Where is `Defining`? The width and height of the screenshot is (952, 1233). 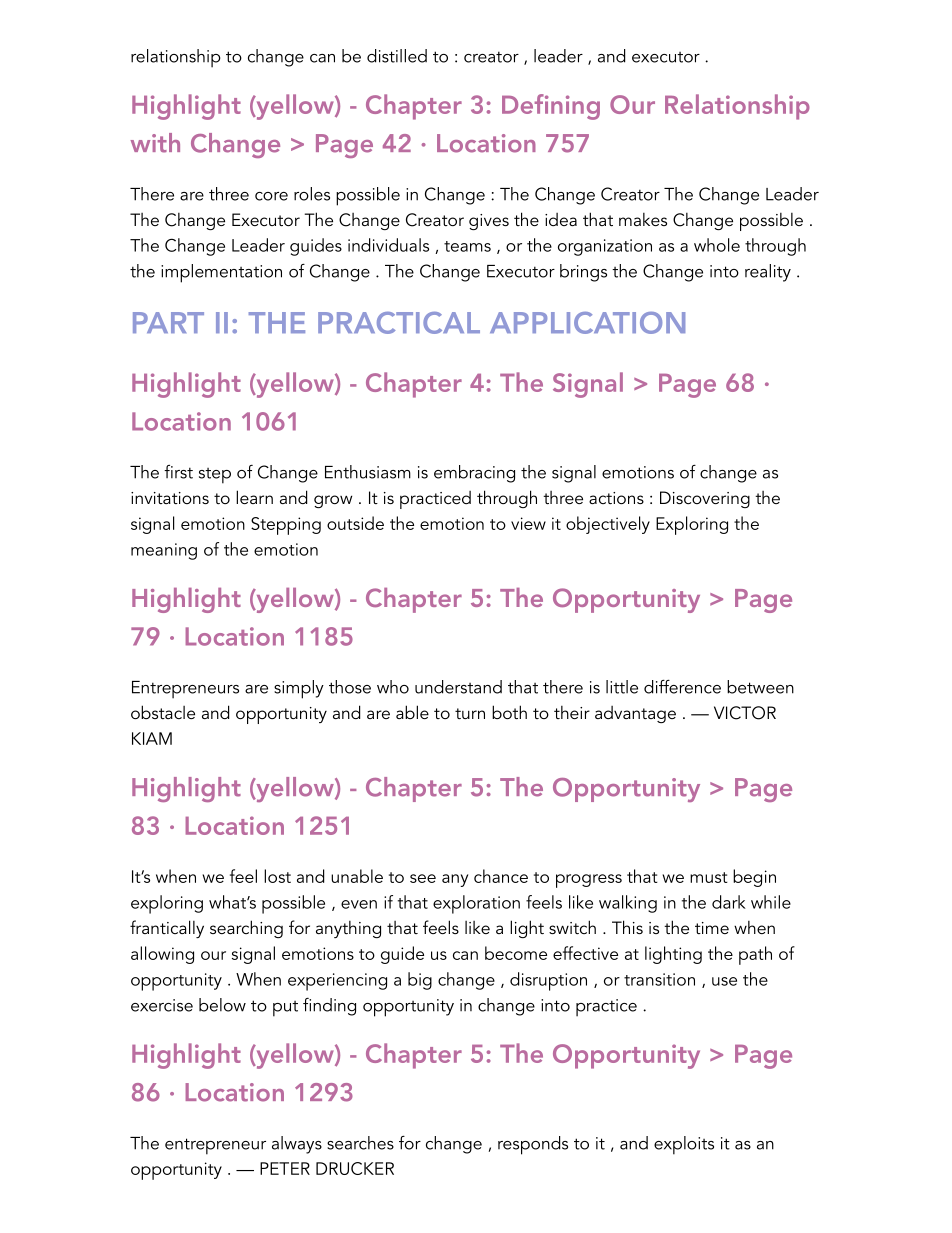
Defining is located at coordinates (551, 107).
